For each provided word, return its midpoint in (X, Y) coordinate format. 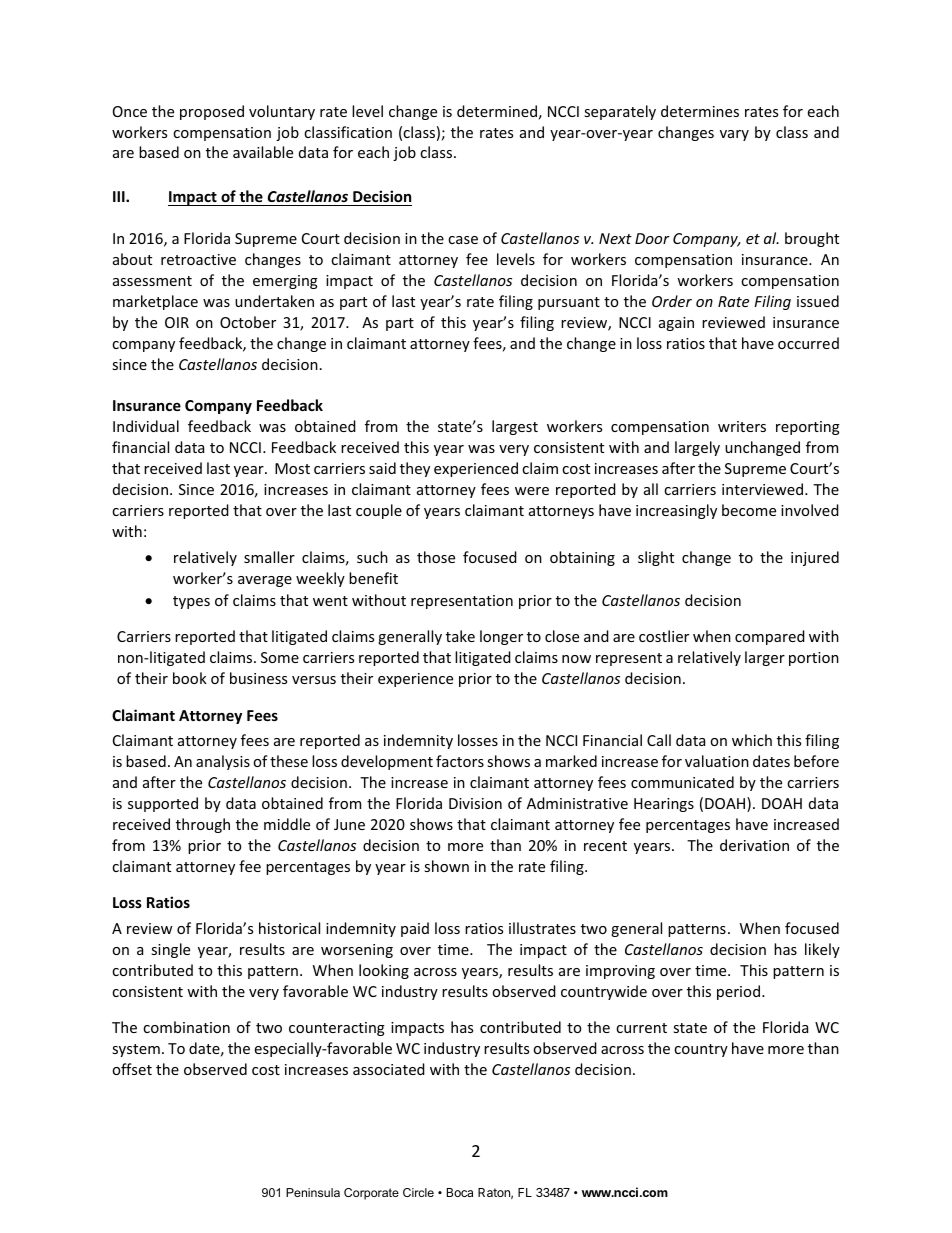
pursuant (569, 303)
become (749, 510)
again (676, 324)
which (752, 740)
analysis (223, 762)
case (463, 240)
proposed (212, 112)
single (170, 950)
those (436, 557)
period (738, 992)
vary (734, 135)
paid (415, 929)
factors (460, 761)
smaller (269, 557)
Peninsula (313, 1192)
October (248, 322)
